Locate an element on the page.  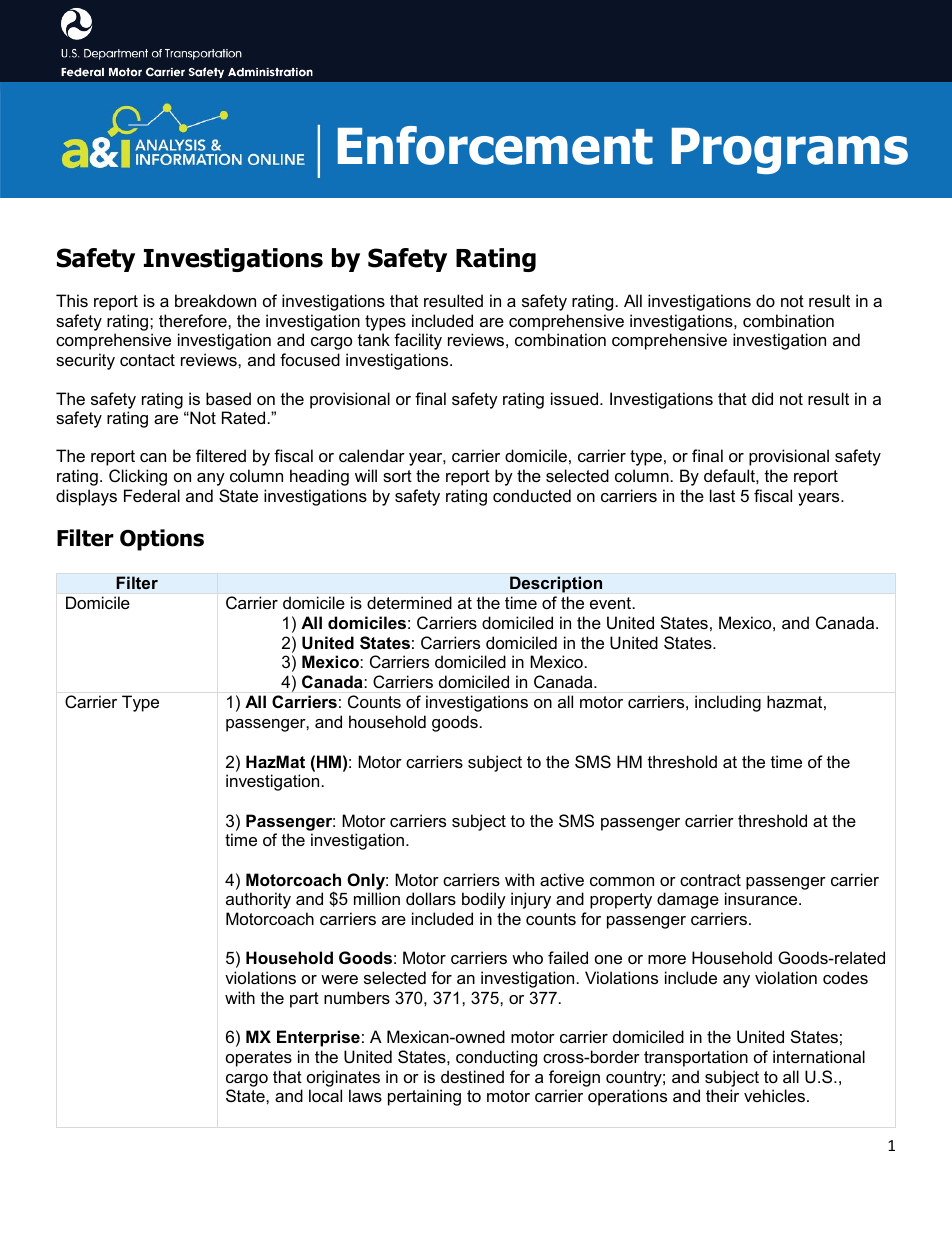
active is located at coordinates (562, 879).
